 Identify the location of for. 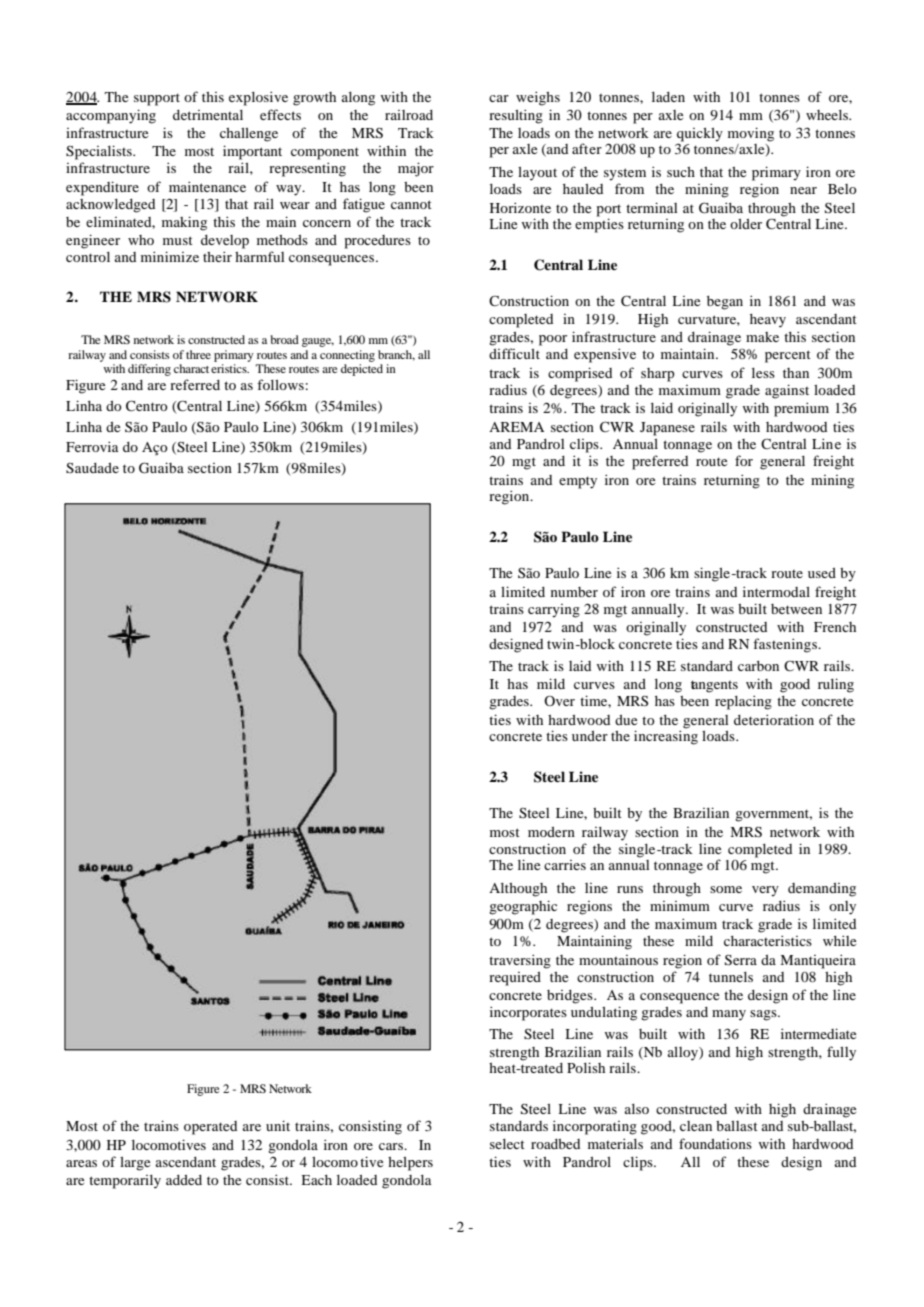
(744, 460).
